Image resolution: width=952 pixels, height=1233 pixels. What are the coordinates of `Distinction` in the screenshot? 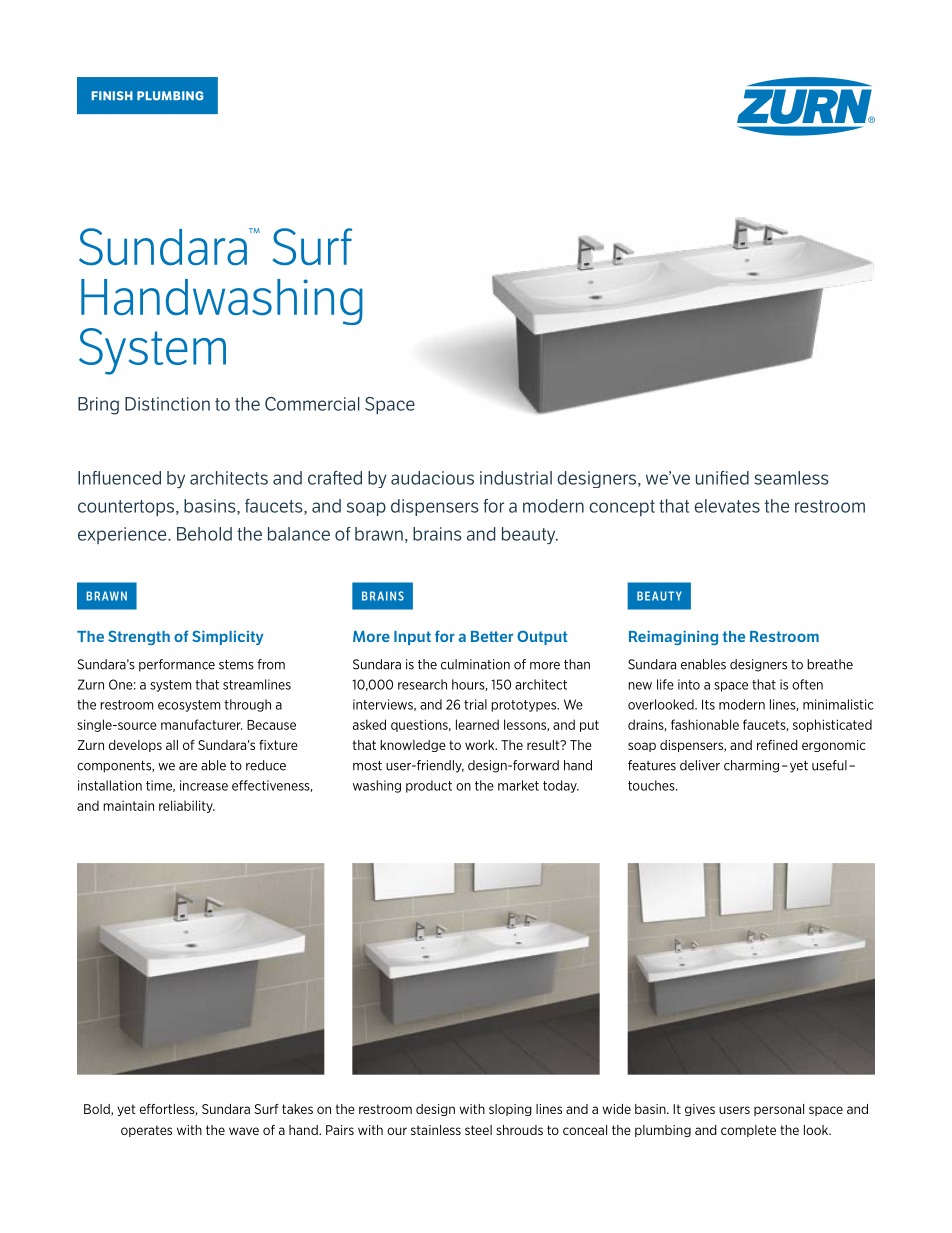 It's located at (167, 404).
